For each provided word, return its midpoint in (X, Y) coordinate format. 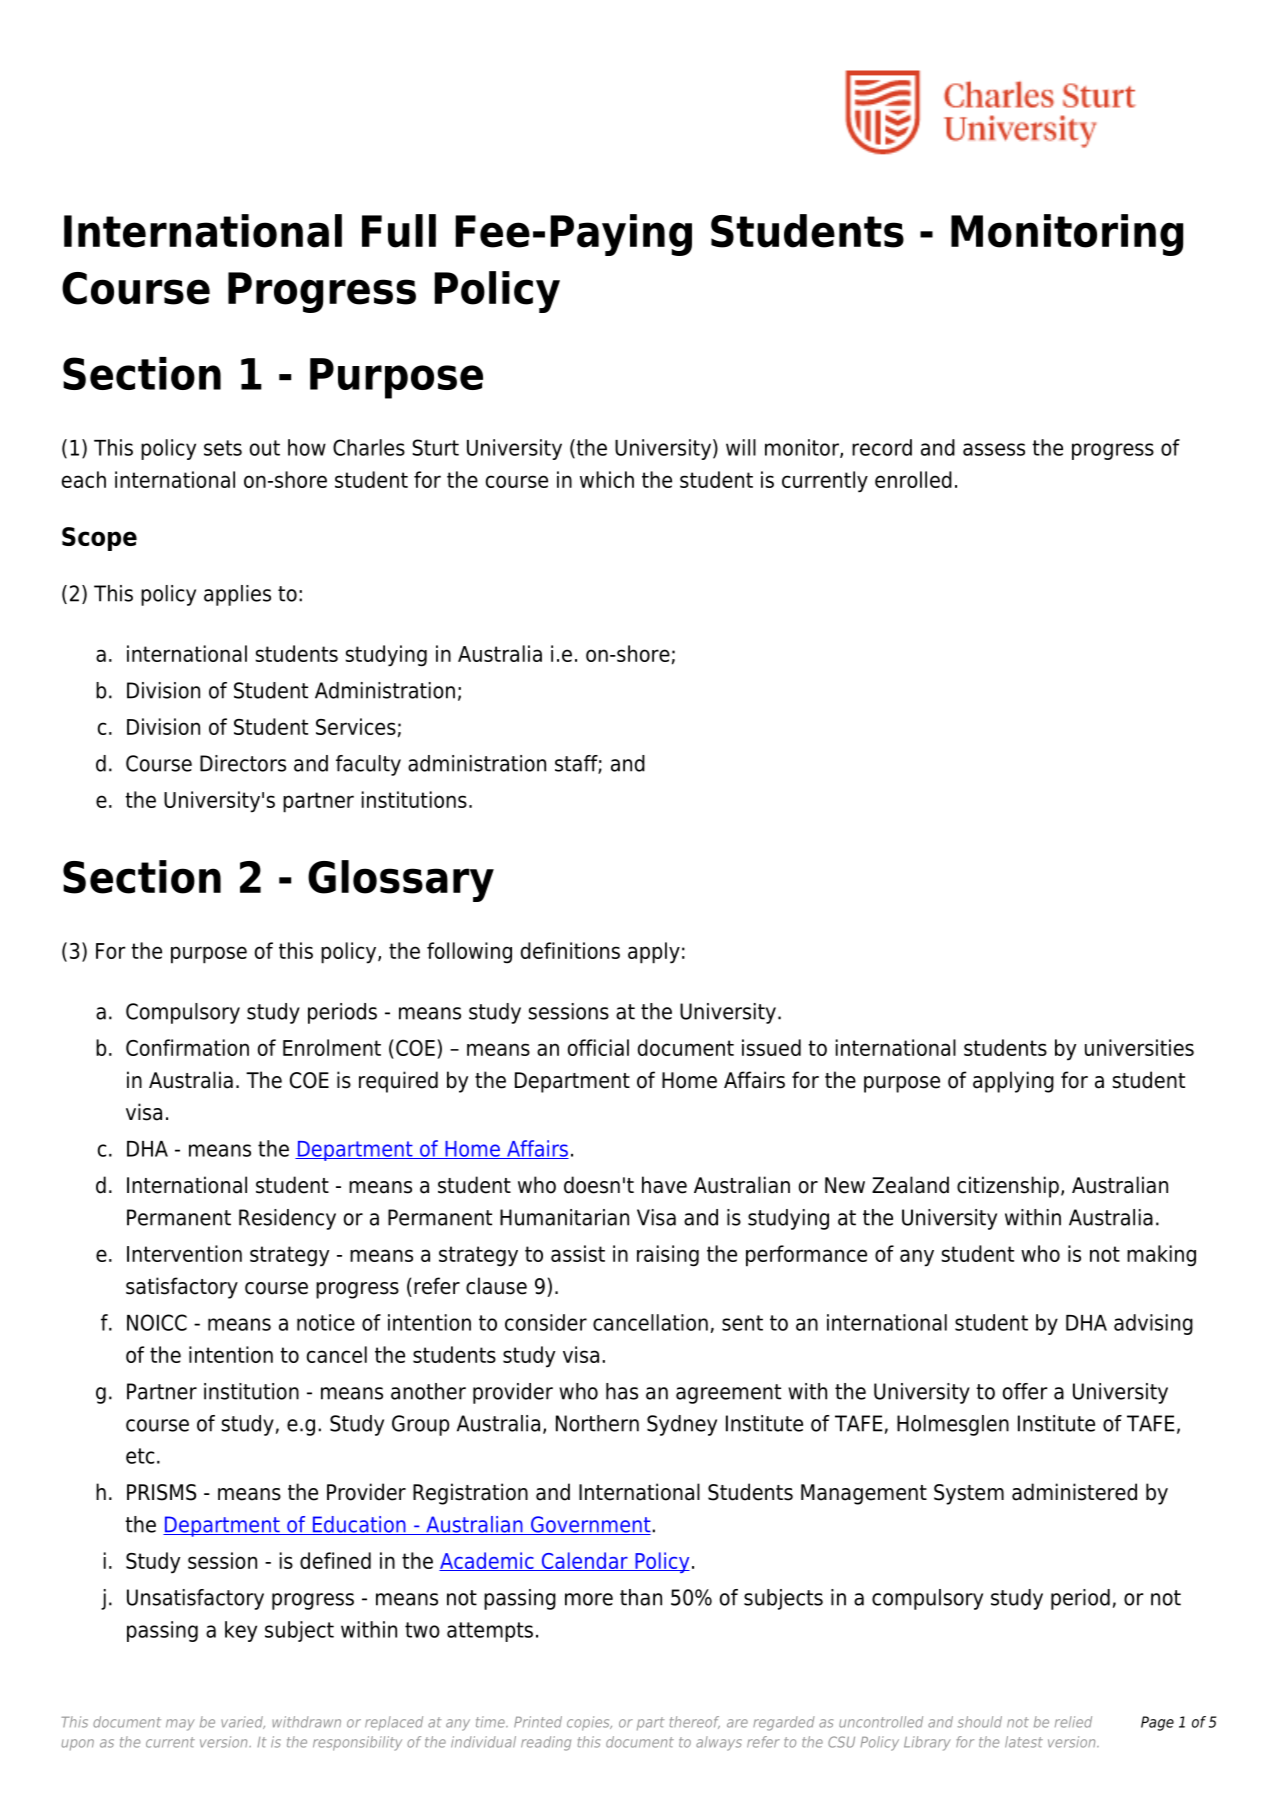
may (180, 1725)
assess (994, 449)
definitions (570, 950)
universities (1139, 1047)
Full (399, 231)
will (741, 447)
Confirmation (187, 1047)
